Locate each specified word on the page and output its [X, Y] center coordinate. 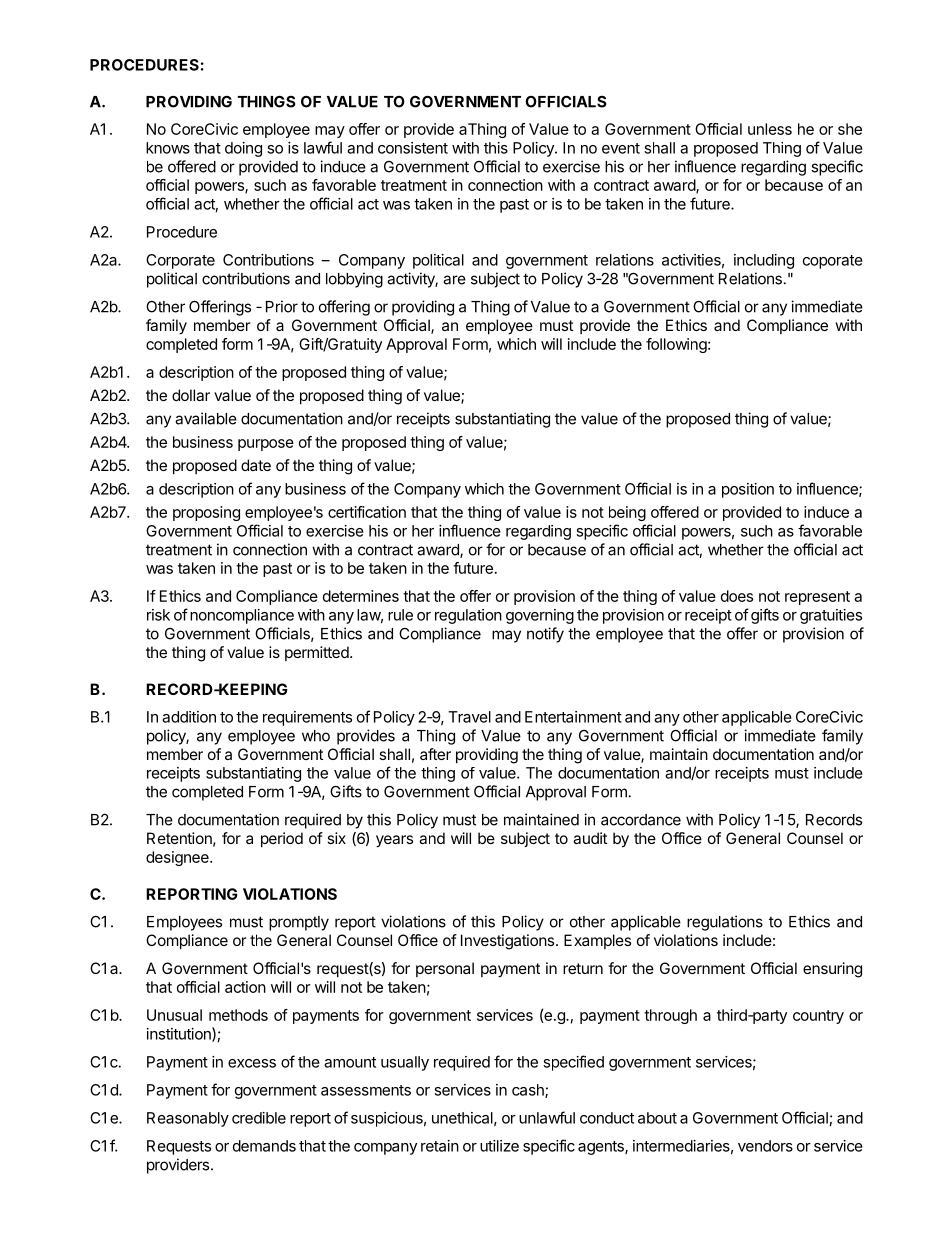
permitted [317, 653]
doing [243, 149]
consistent [413, 148]
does [737, 596]
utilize [499, 1146]
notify [545, 635]
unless [770, 129]
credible [259, 1118]
